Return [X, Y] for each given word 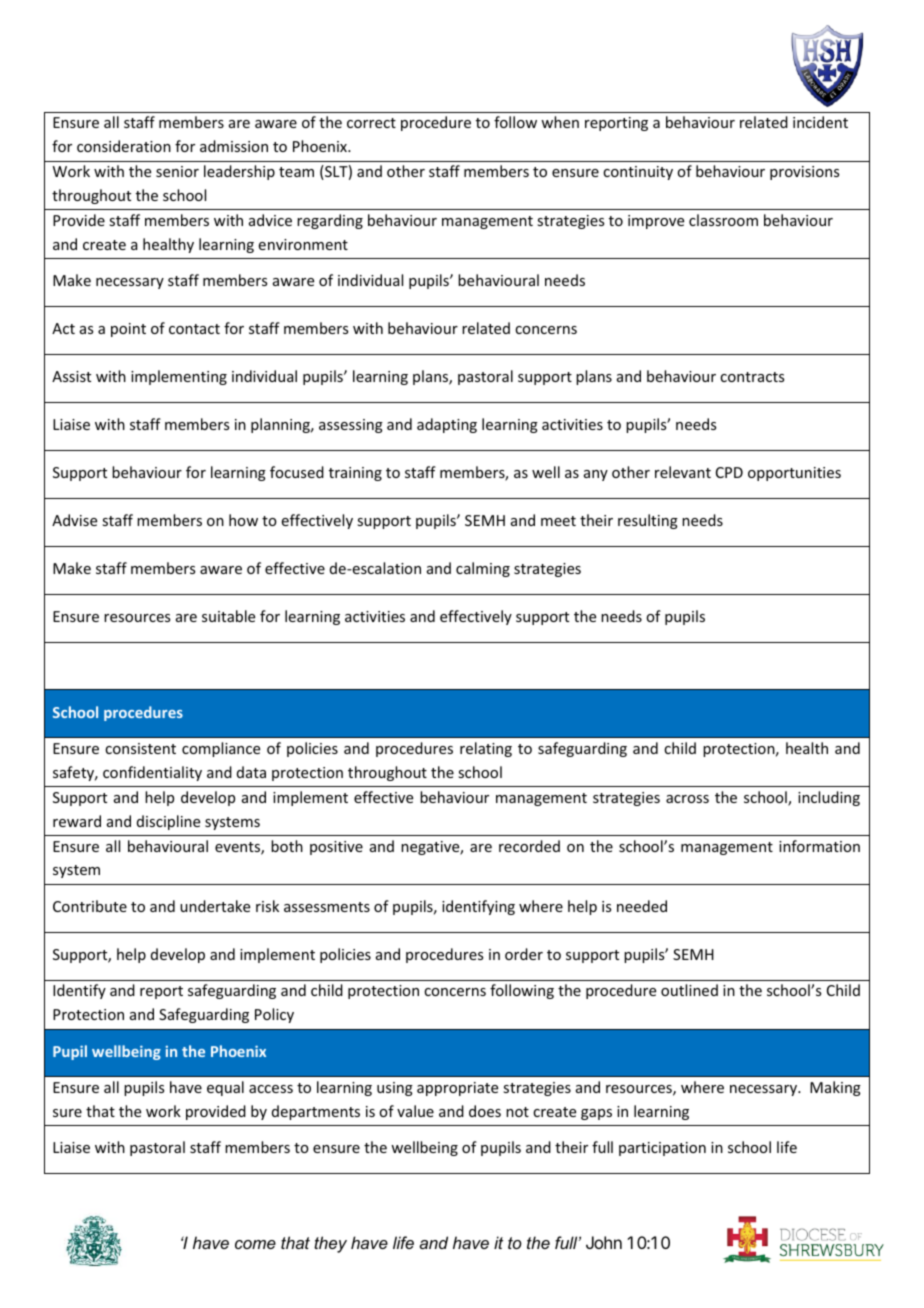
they [330, 1244]
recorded [529, 846]
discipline [168, 822]
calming [483, 569]
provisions [804, 173]
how [243, 520]
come [255, 1244]
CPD [729, 472]
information [819, 846]
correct [371, 123]
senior [177, 171]
